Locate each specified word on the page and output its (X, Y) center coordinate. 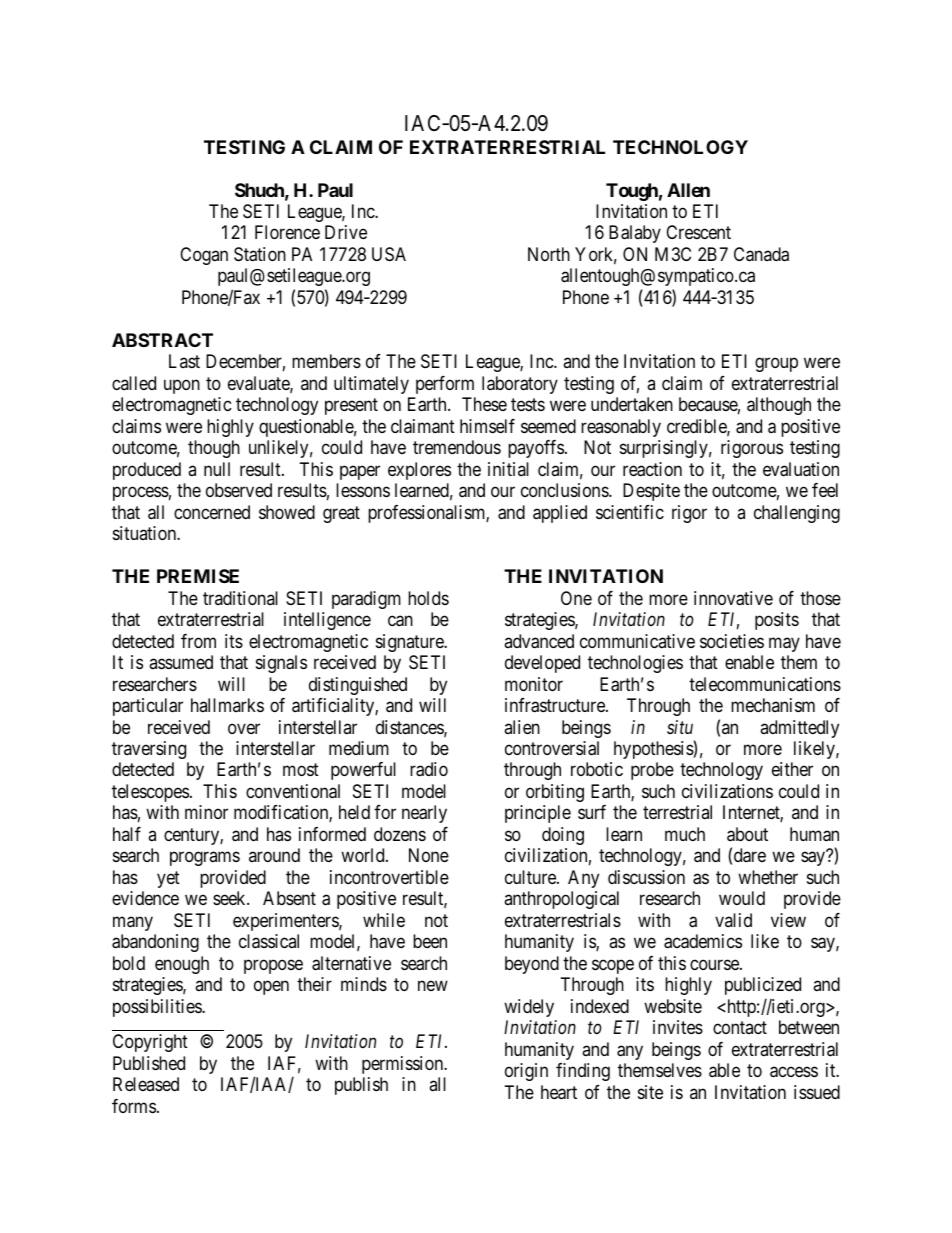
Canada (761, 254)
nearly (424, 814)
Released (146, 1084)
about (747, 834)
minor (206, 812)
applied (560, 514)
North (549, 254)
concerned (212, 512)
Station (260, 254)
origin (526, 1072)
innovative (733, 598)
